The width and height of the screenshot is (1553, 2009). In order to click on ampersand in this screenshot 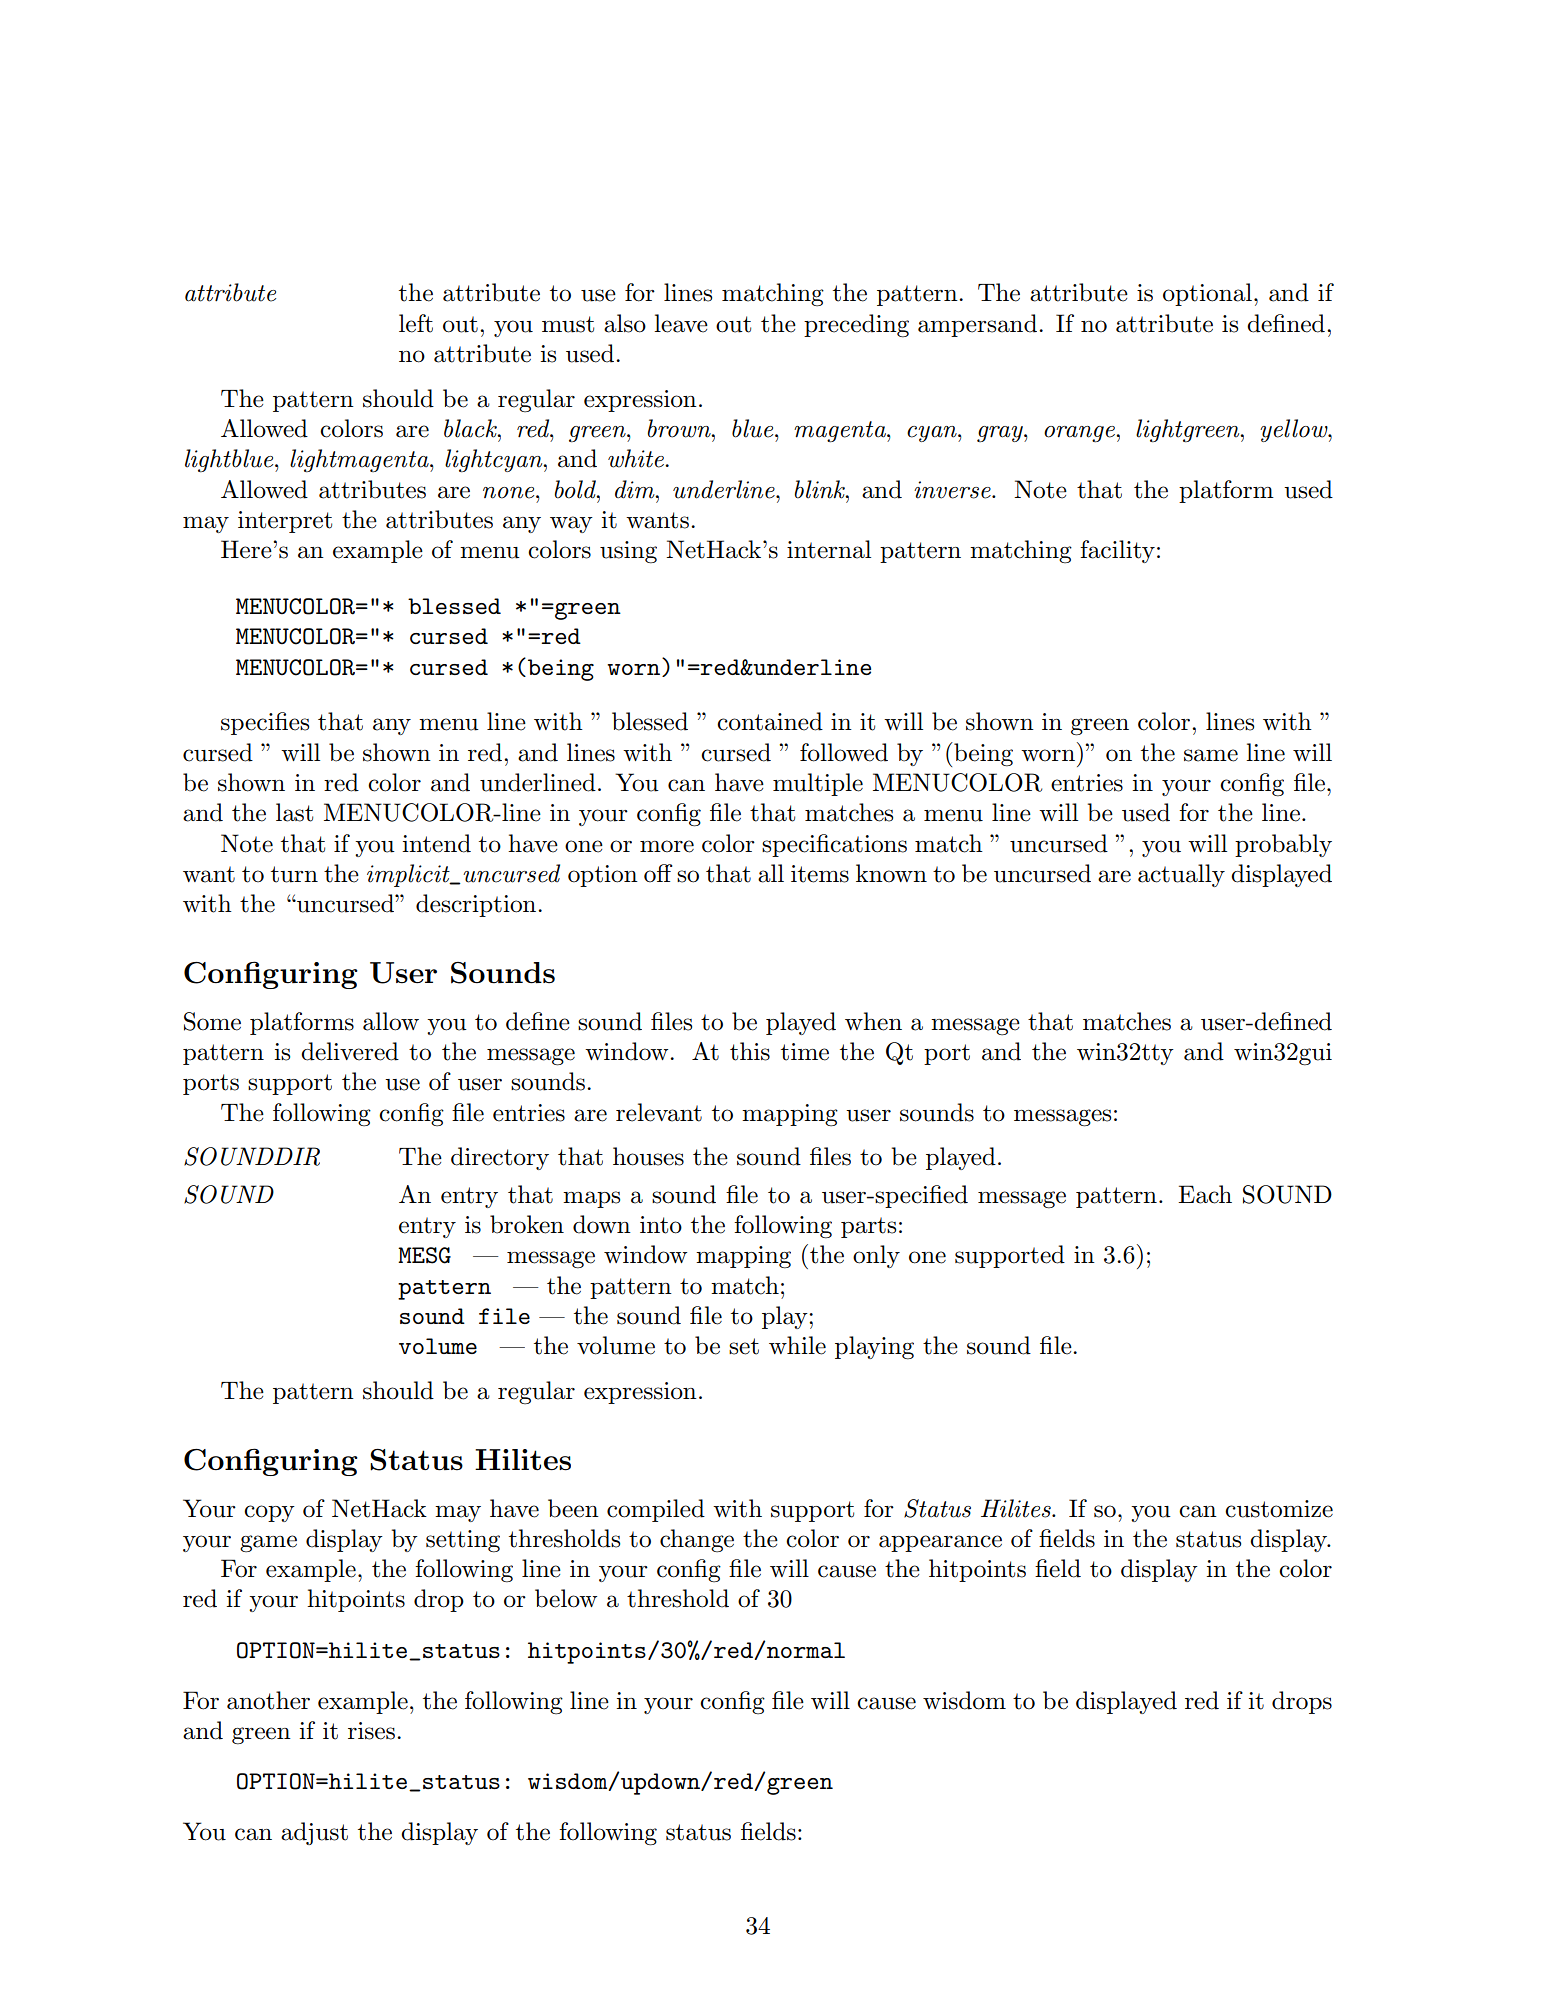, I will do `click(977, 325)`.
